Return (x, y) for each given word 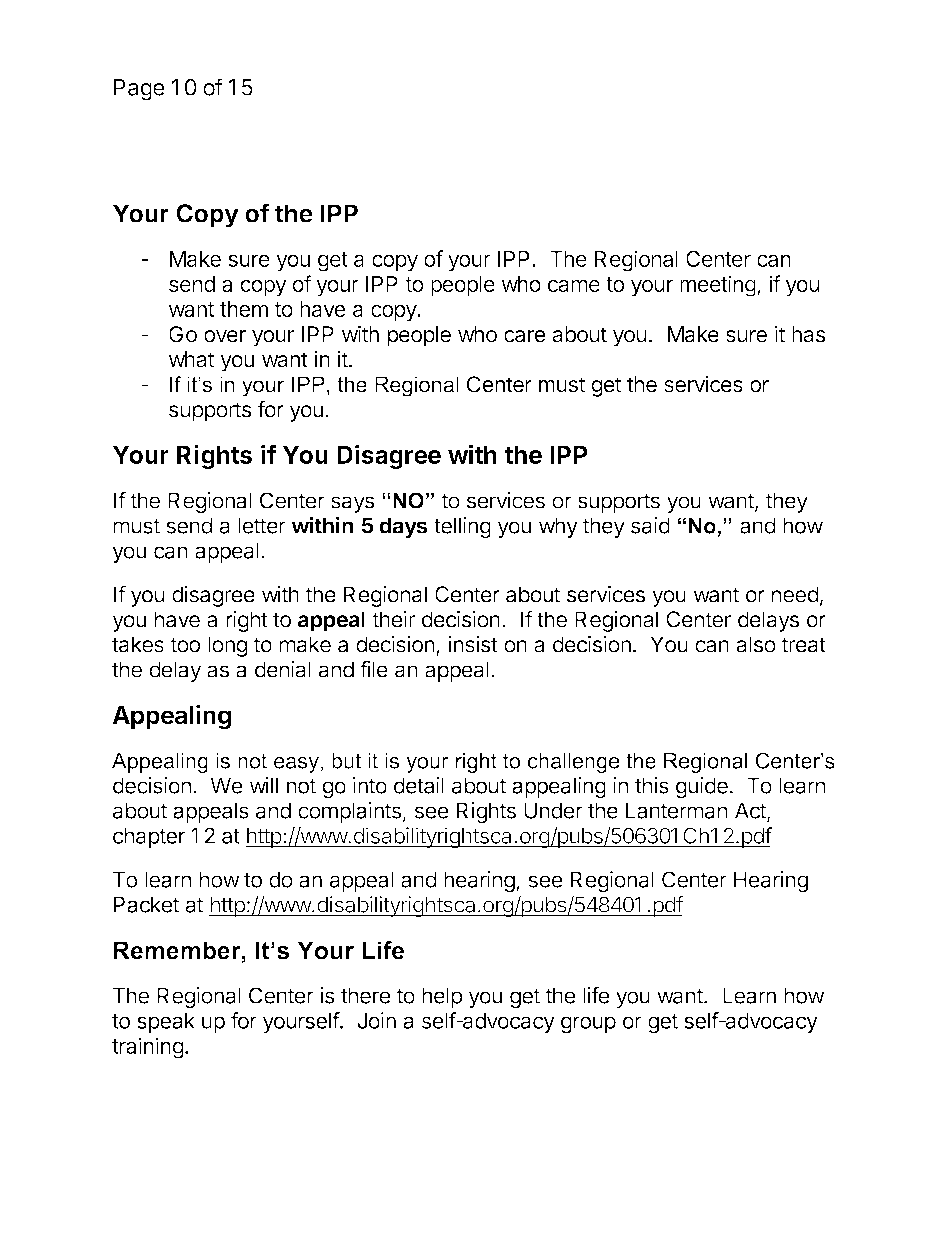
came (574, 285)
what (192, 359)
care (525, 336)
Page (139, 90)
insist (473, 644)
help (442, 997)
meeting (718, 286)
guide (702, 787)
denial (283, 669)
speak (166, 1022)
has (808, 334)
